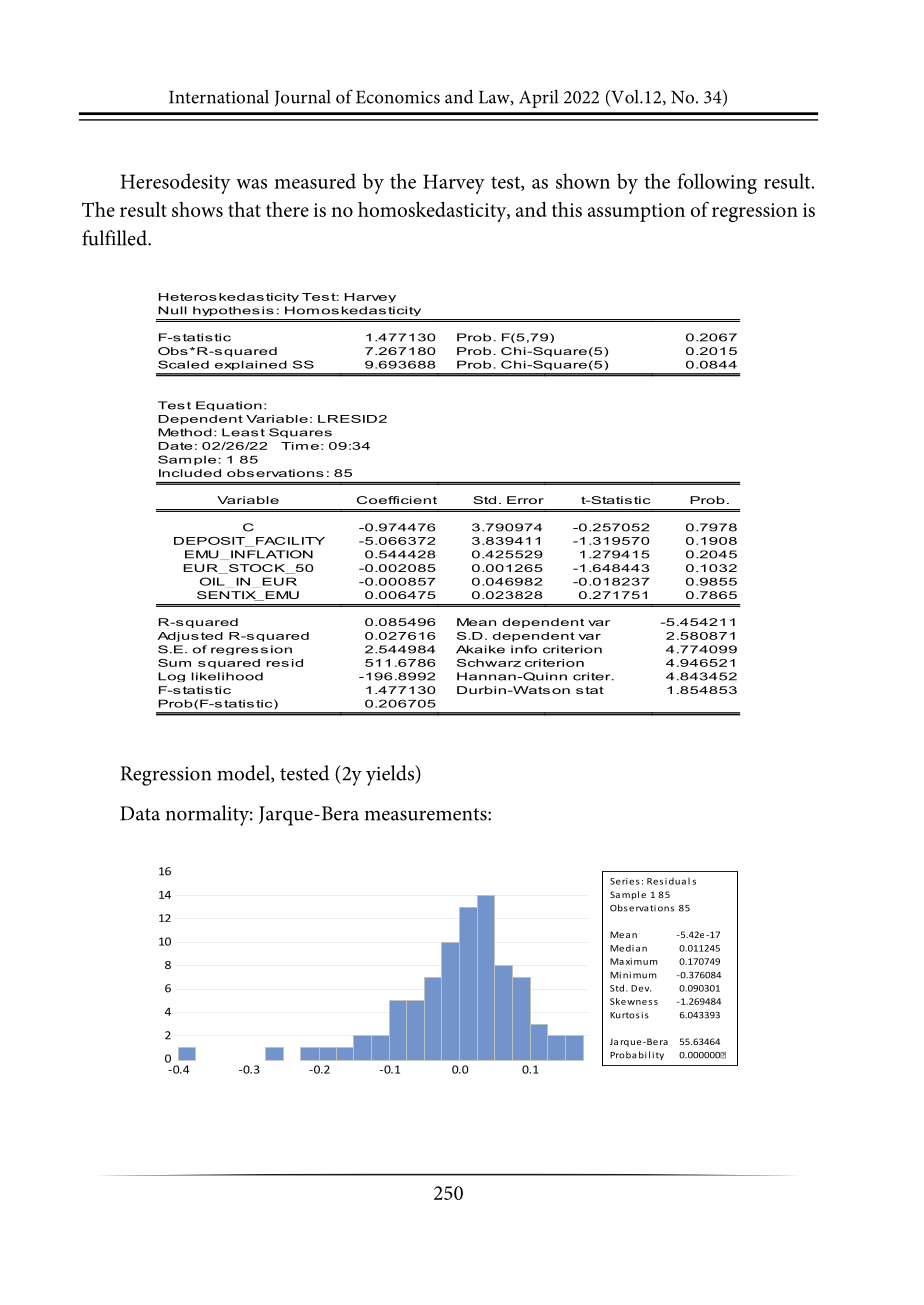 The width and height of the image is (924, 1305). I want to click on Data, so click(140, 813).
